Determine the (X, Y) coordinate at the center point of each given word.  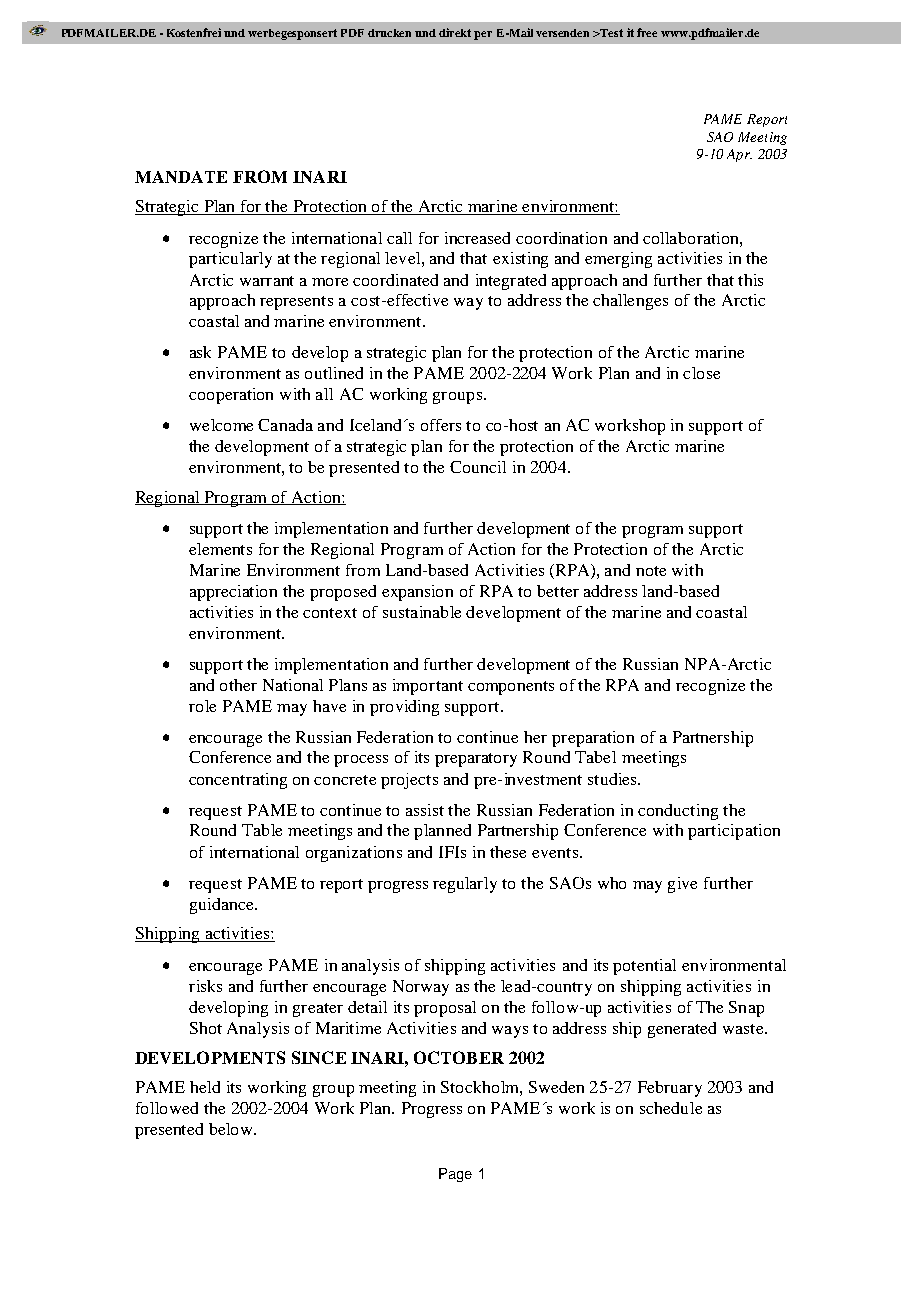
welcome (221, 425)
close (701, 373)
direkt (455, 32)
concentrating (238, 781)
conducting (678, 812)
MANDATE (181, 177)
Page (455, 1175)
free (647, 32)
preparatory (476, 760)
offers (441, 425)
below (232, 1129)
